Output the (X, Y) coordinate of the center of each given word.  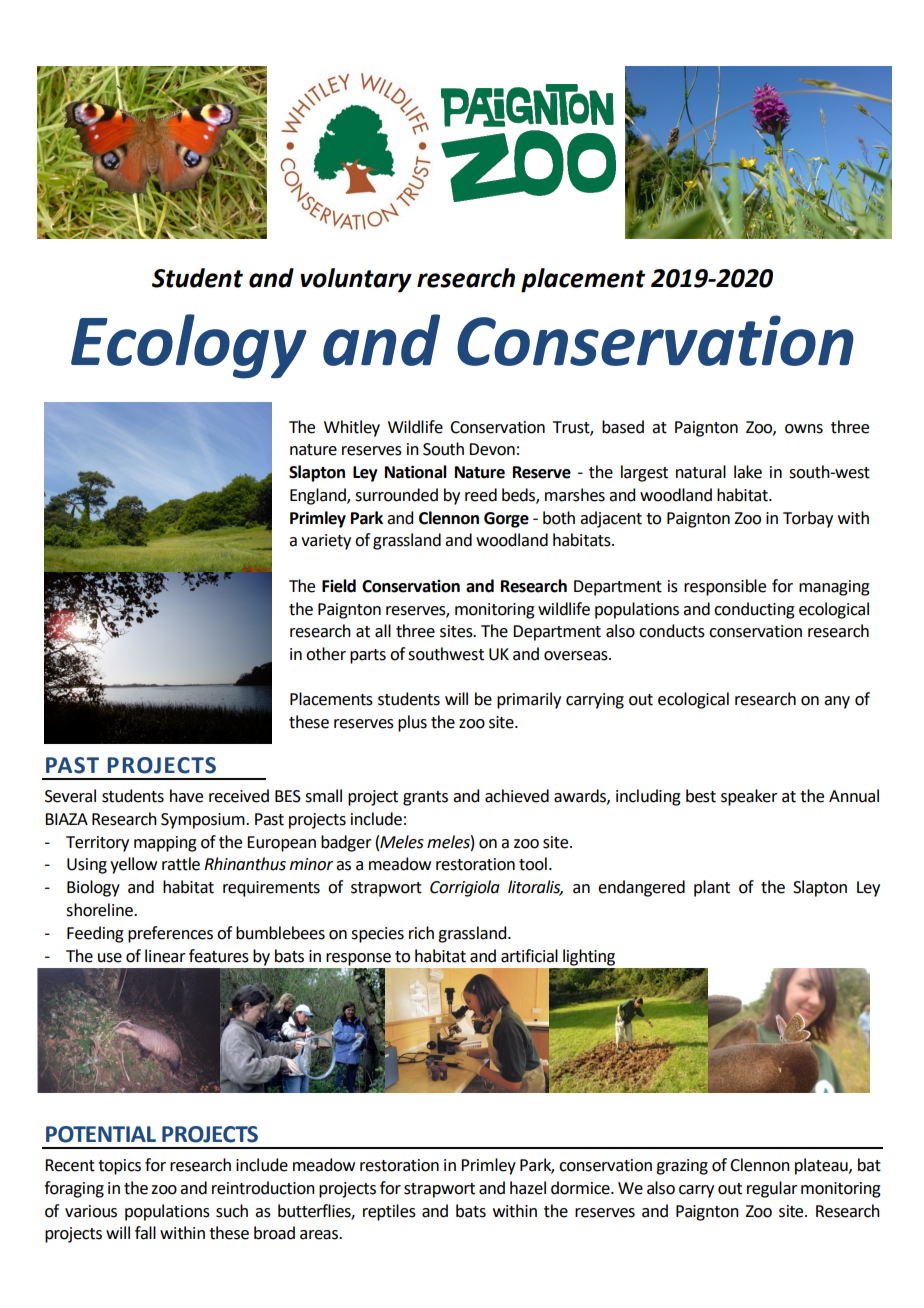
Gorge (506, 520)
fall (145, 1233)
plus (412, 723)
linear (165, 956)
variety (326, 542)
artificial (529, 956)
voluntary (356, 280)
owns (804, 429)
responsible (725, 587)
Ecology (189, 346)
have (186, 796)
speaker (749, 797)
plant (712, 888)
